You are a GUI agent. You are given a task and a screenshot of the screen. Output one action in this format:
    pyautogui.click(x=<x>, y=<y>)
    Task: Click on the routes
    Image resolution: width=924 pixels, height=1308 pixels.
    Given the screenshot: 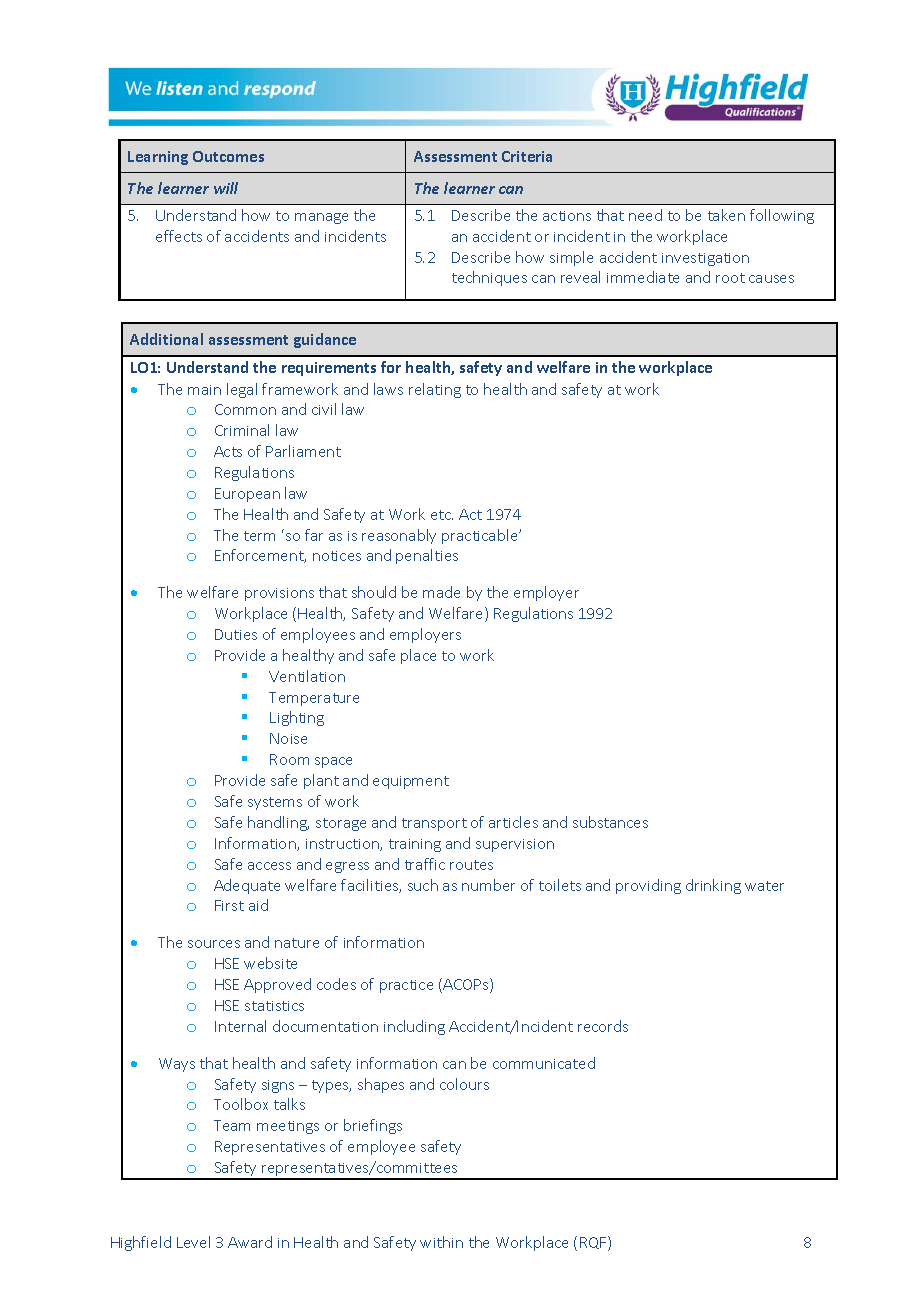 What is the action you would take?
    pyautogui.click(x=471, y=865)
